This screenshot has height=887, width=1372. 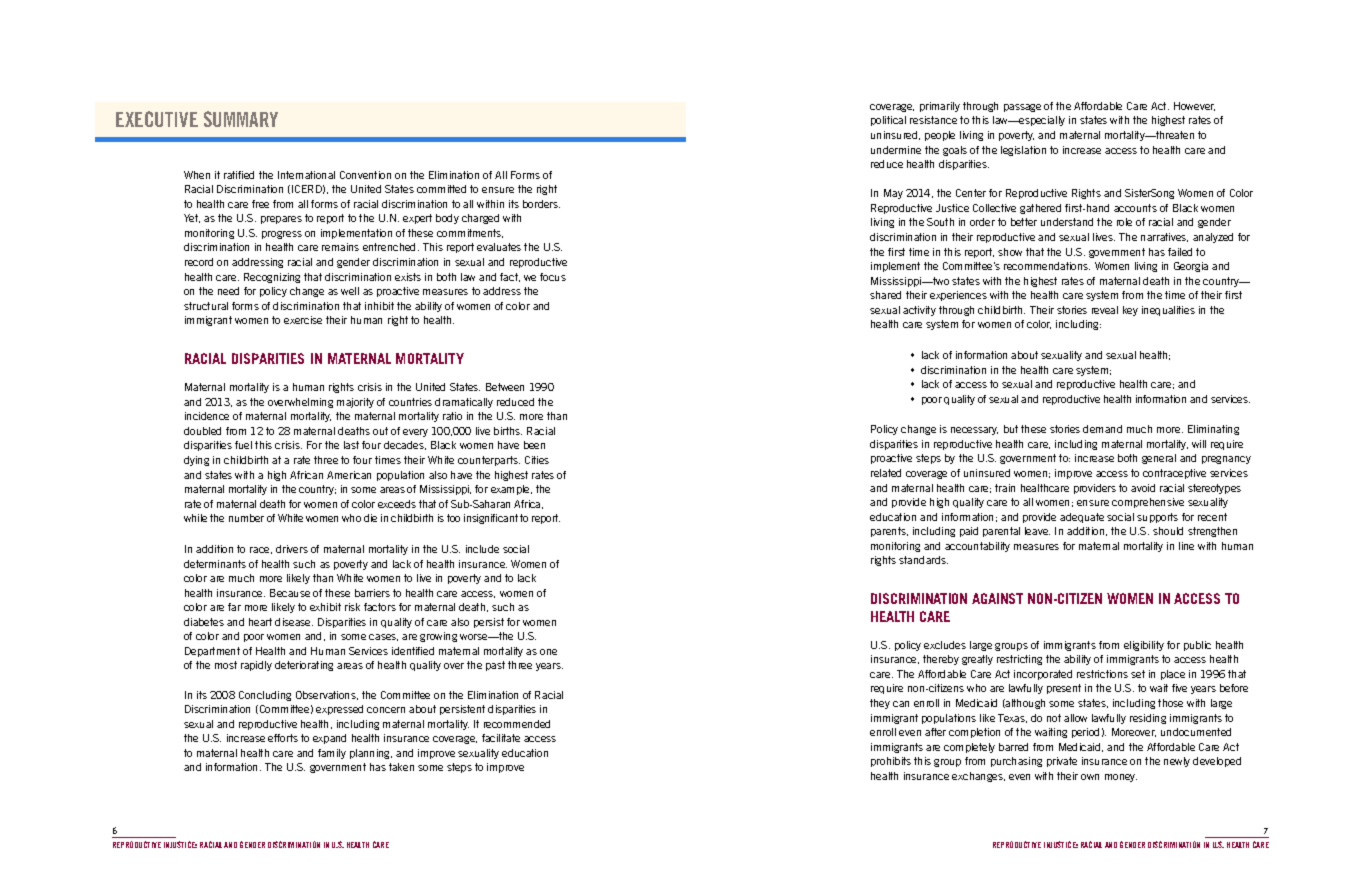 I want to click on passage, so click(x=1022, y=108).
